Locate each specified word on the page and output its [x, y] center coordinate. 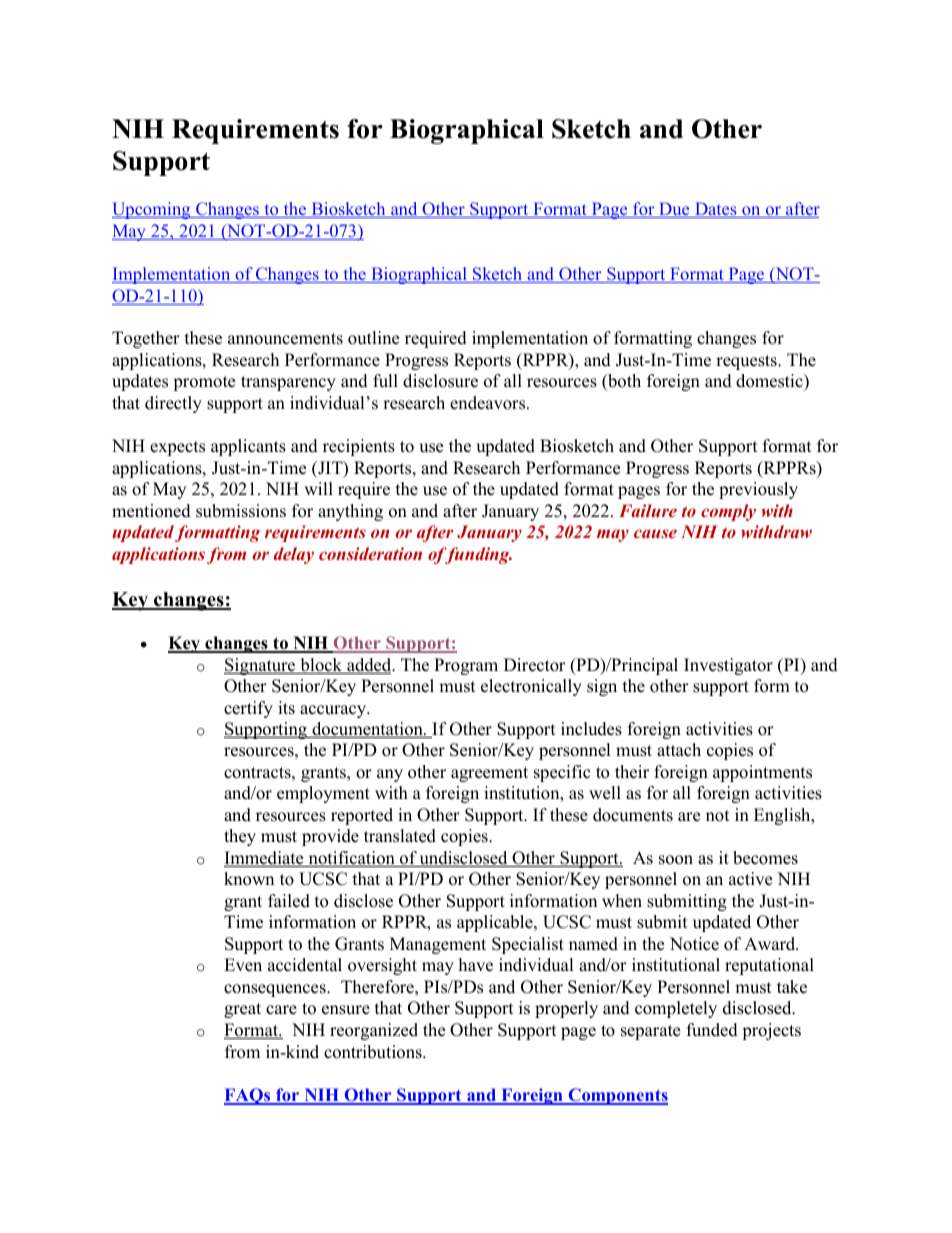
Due [674, 210]
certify [248, 709]
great [242, 1010]
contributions [374, 1052]
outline [373, 338]
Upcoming [152, 210]
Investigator [728, 666]
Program [466, 666]
